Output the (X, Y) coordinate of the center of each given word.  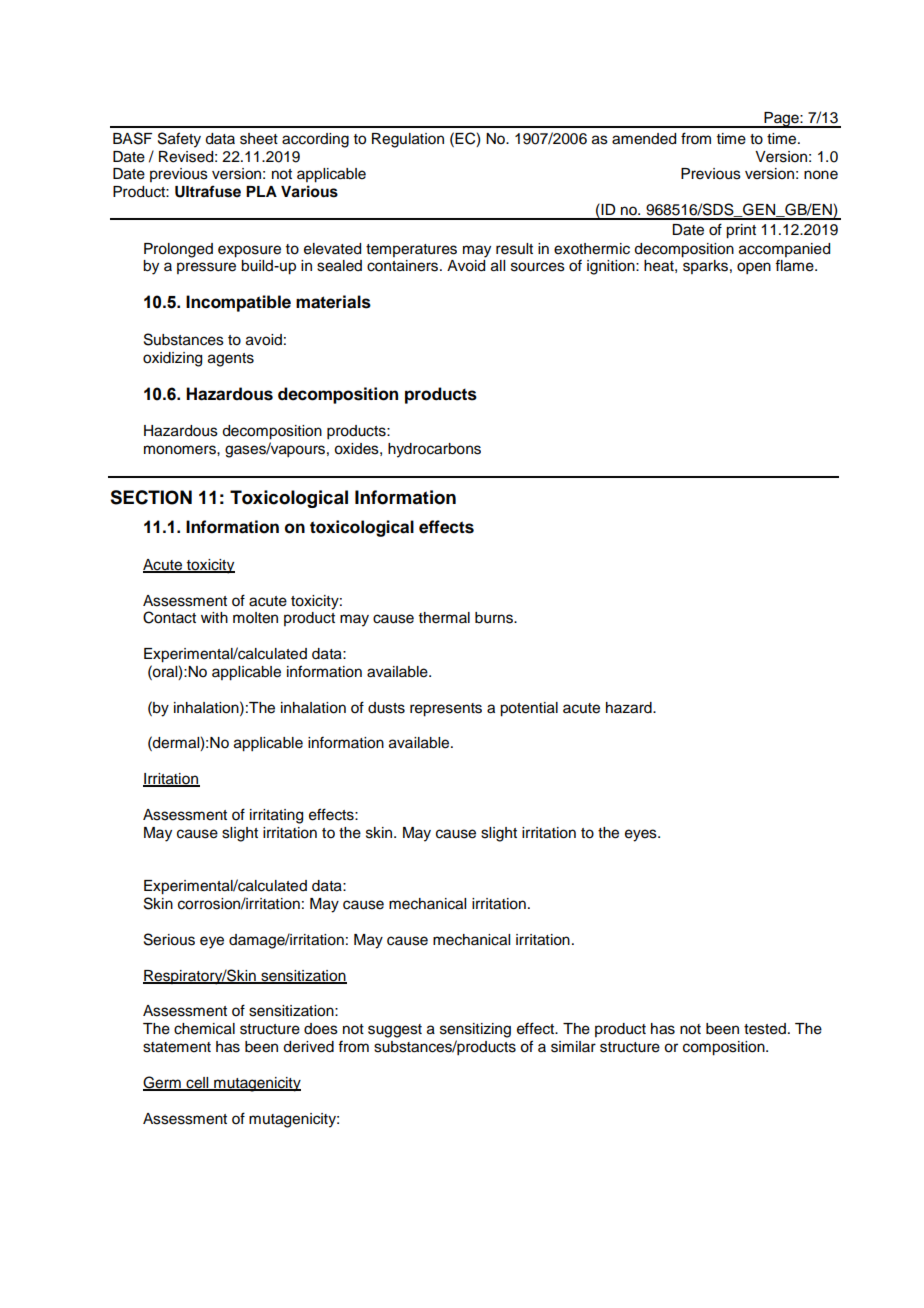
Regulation (408, 140)
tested (765, 1029)
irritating (276, 816)
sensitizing (475, 1030)
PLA (261, 191)
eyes (642, 835)
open (754, 268)
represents (446, 710)
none (821, 175)
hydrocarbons (434, 450)
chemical (204, 1029)
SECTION (151, 497)
